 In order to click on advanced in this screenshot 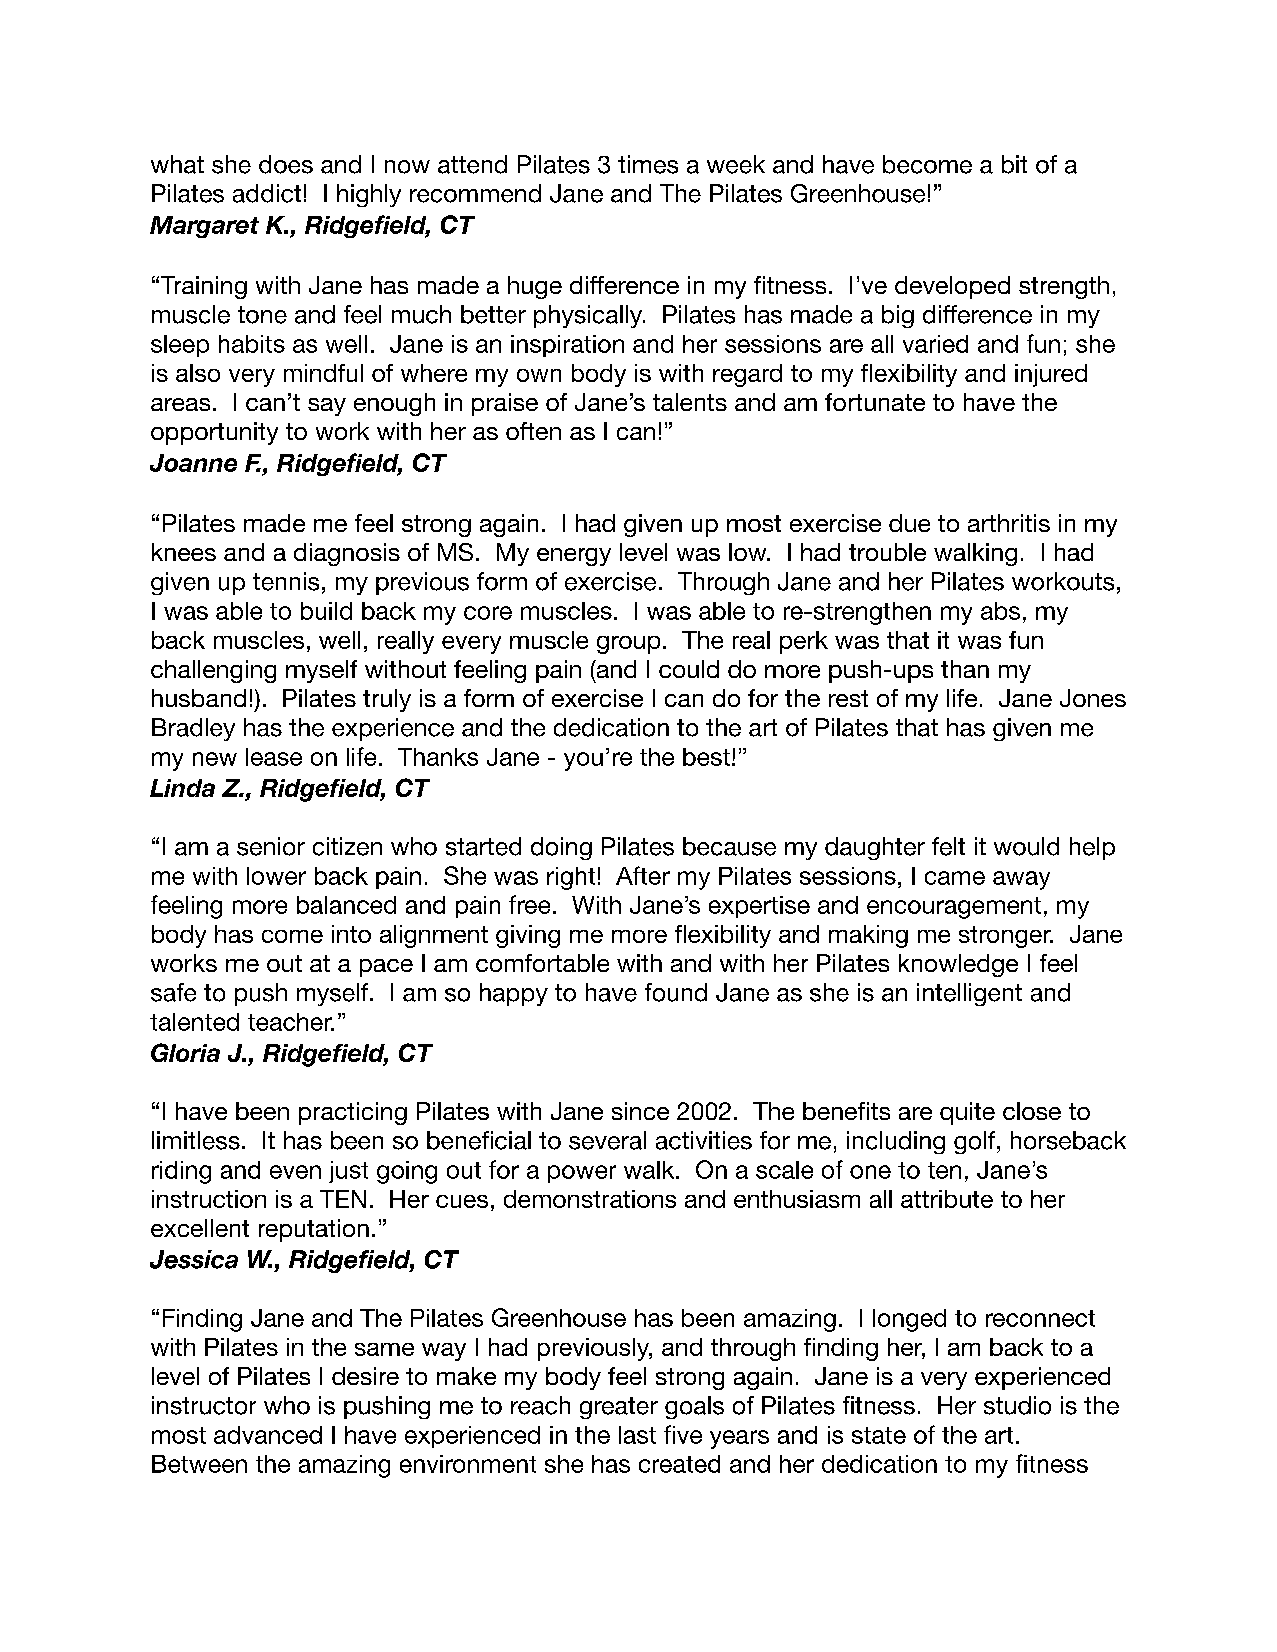, I will do `click(268, 1435)`.
